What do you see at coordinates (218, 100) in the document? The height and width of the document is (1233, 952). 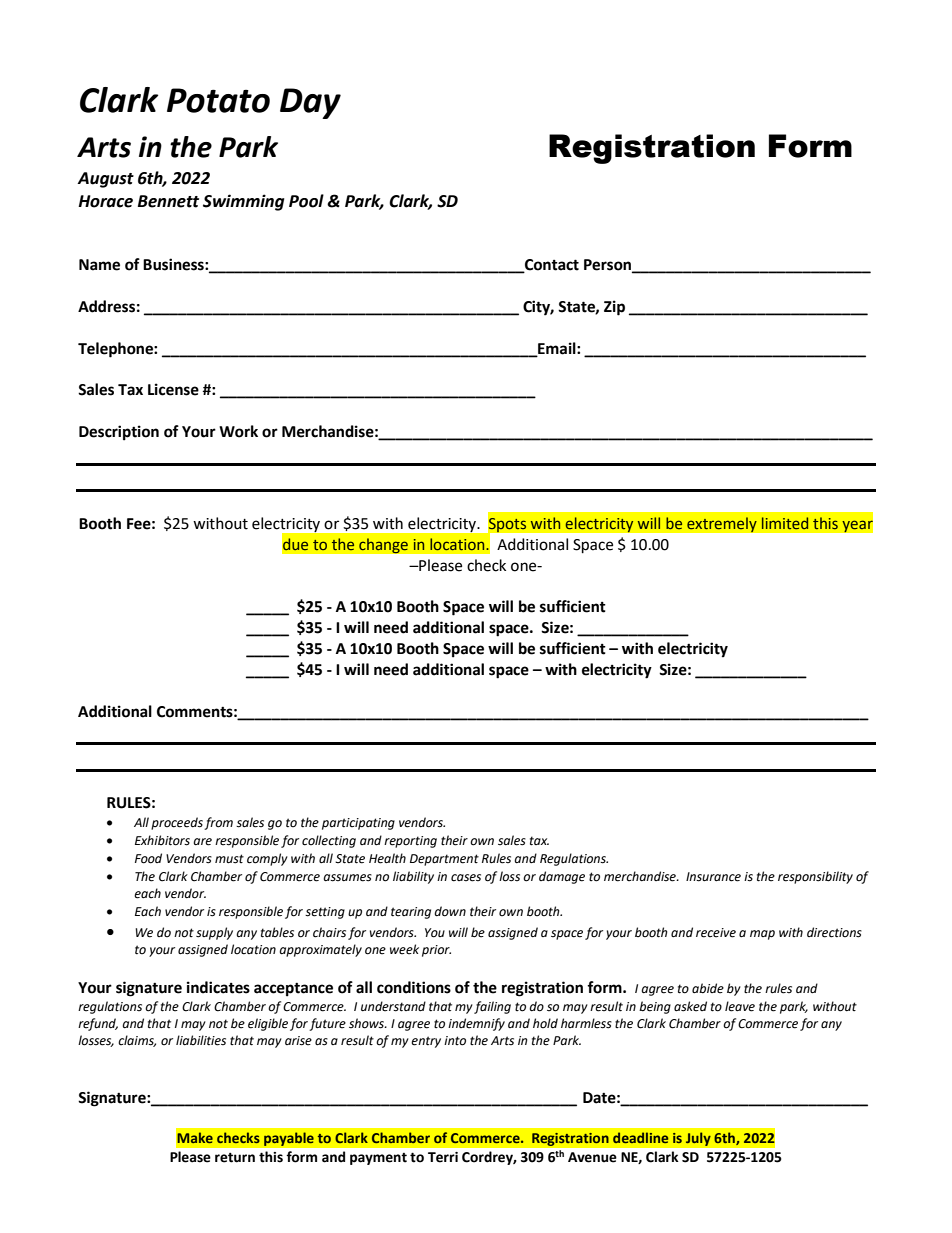 I see `Potato` at bounding box center [218, 100].
